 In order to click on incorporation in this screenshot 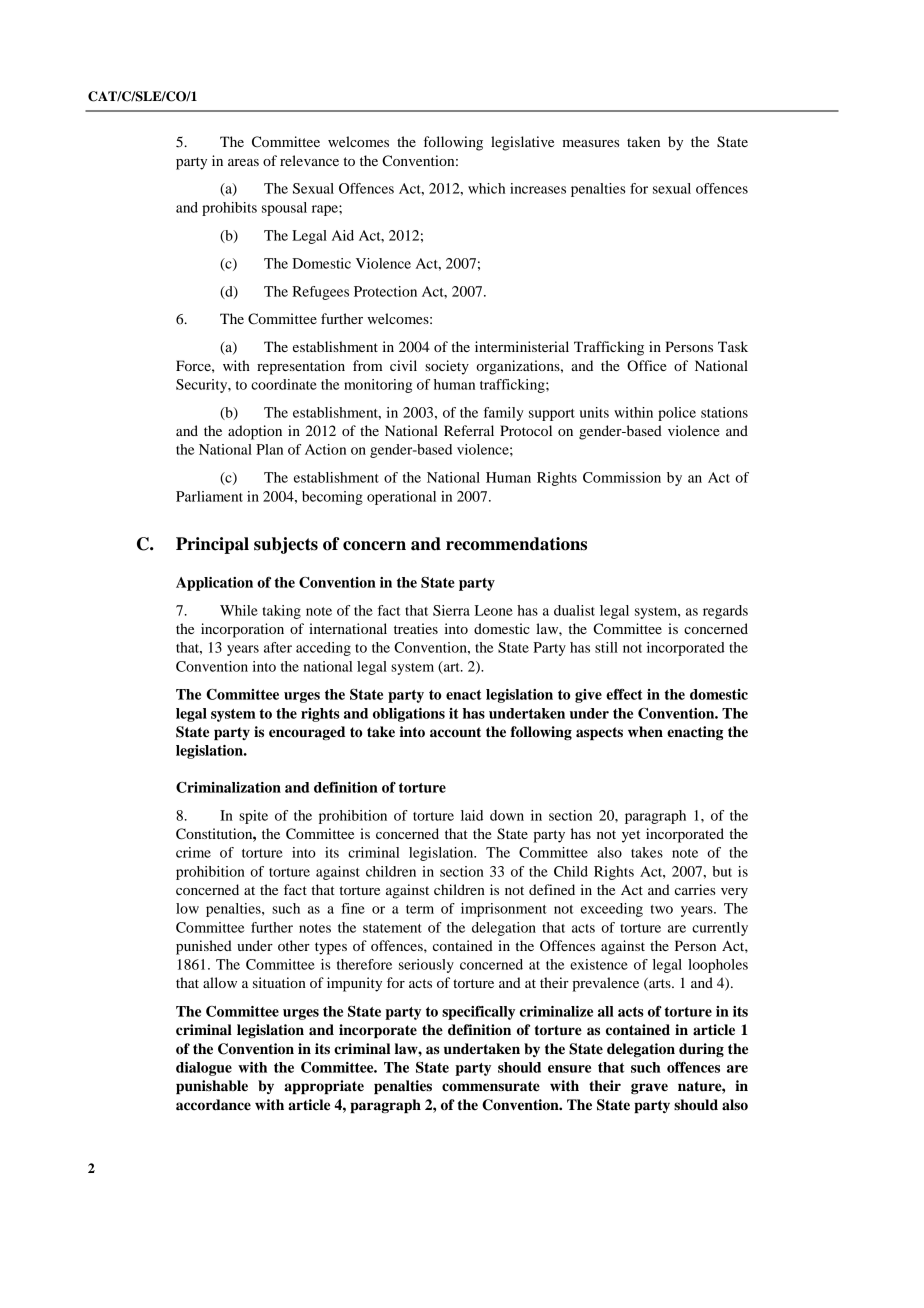, I will do `click(242, 630)`.
